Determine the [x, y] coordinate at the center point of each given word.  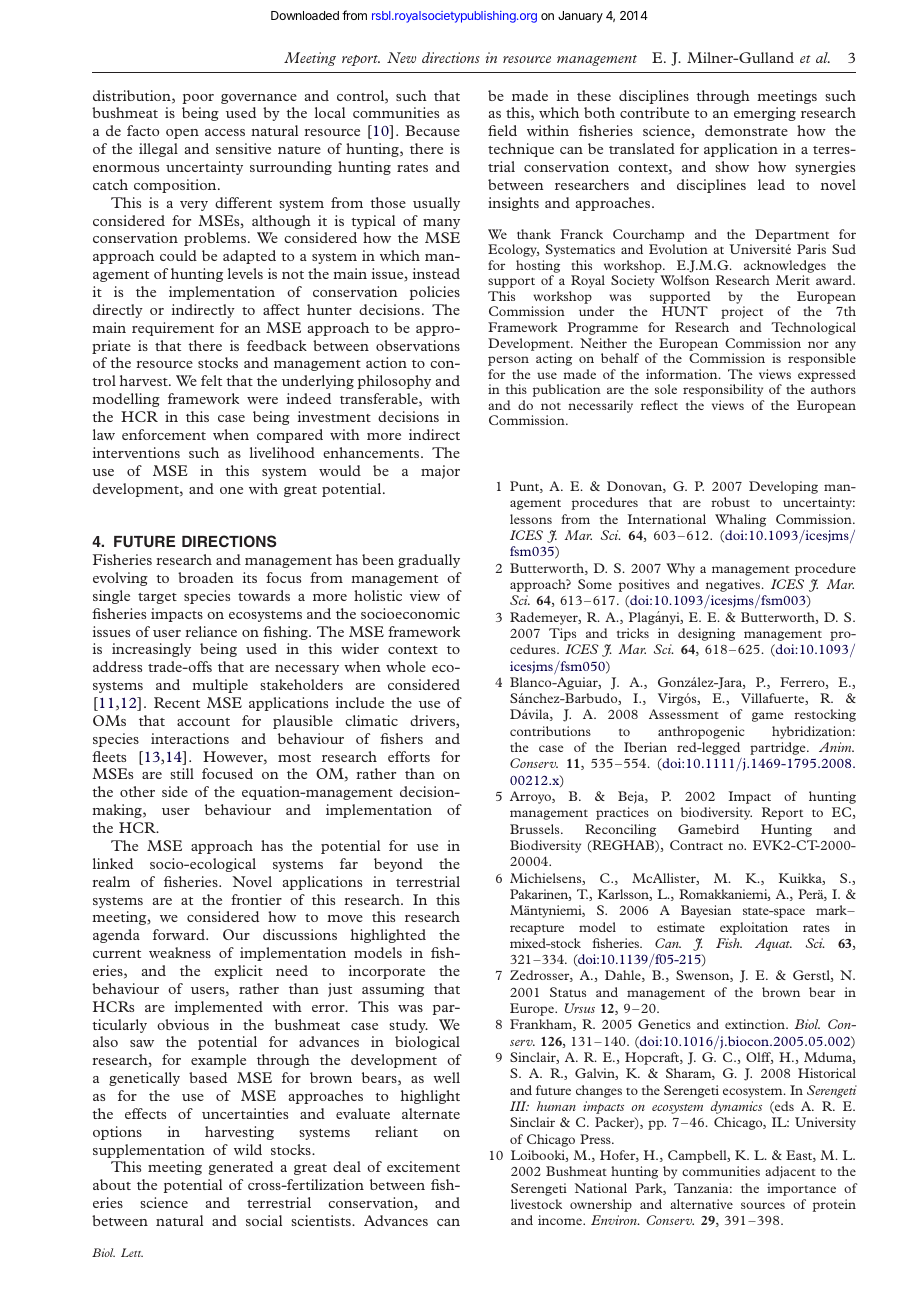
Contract [696, 845]
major [440, 472]
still [182, 773]
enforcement [164, 434]
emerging [765, 114]
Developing [783, 487]
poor [198, 99]
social [264, 1220]
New [401, 57]
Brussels [536, 829]
